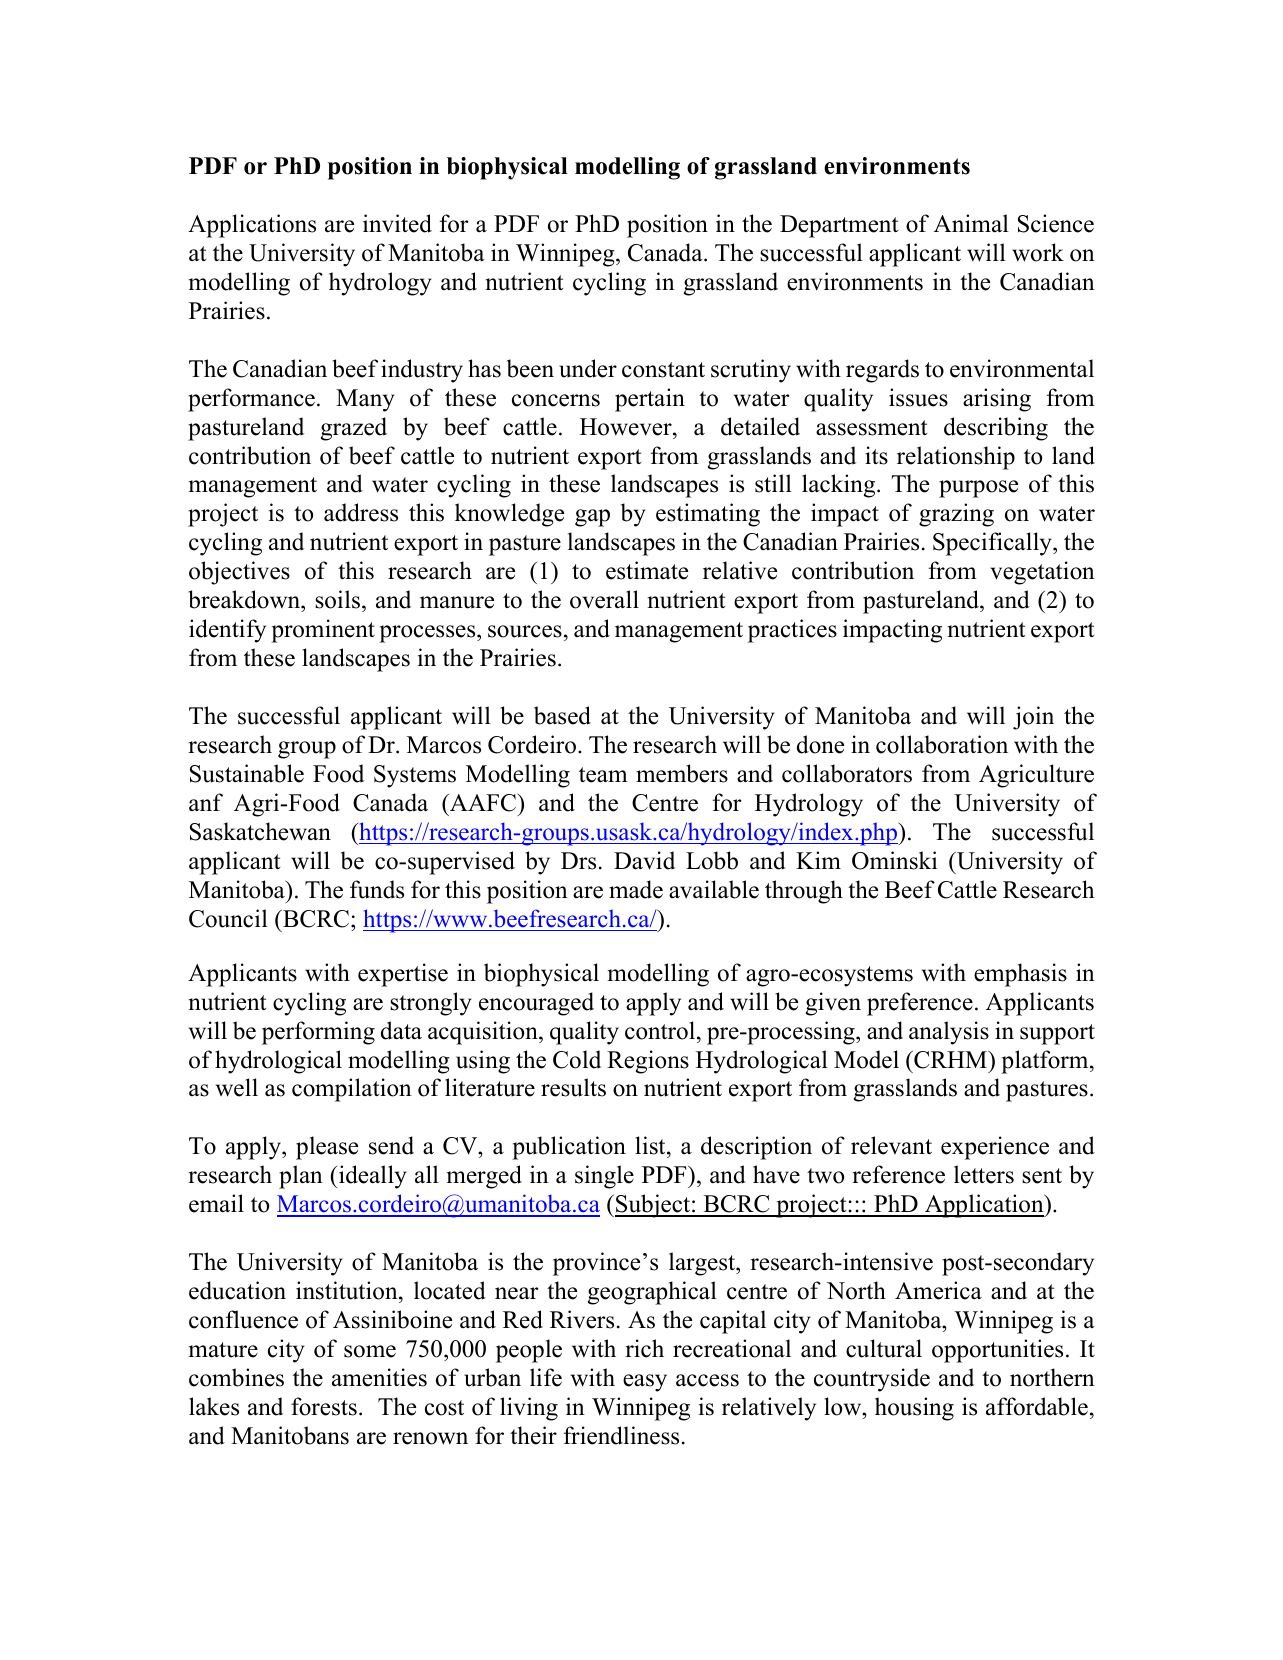 This screenshot has width=1283, height=1660. I want to click on easy, so click(645, 1383).
